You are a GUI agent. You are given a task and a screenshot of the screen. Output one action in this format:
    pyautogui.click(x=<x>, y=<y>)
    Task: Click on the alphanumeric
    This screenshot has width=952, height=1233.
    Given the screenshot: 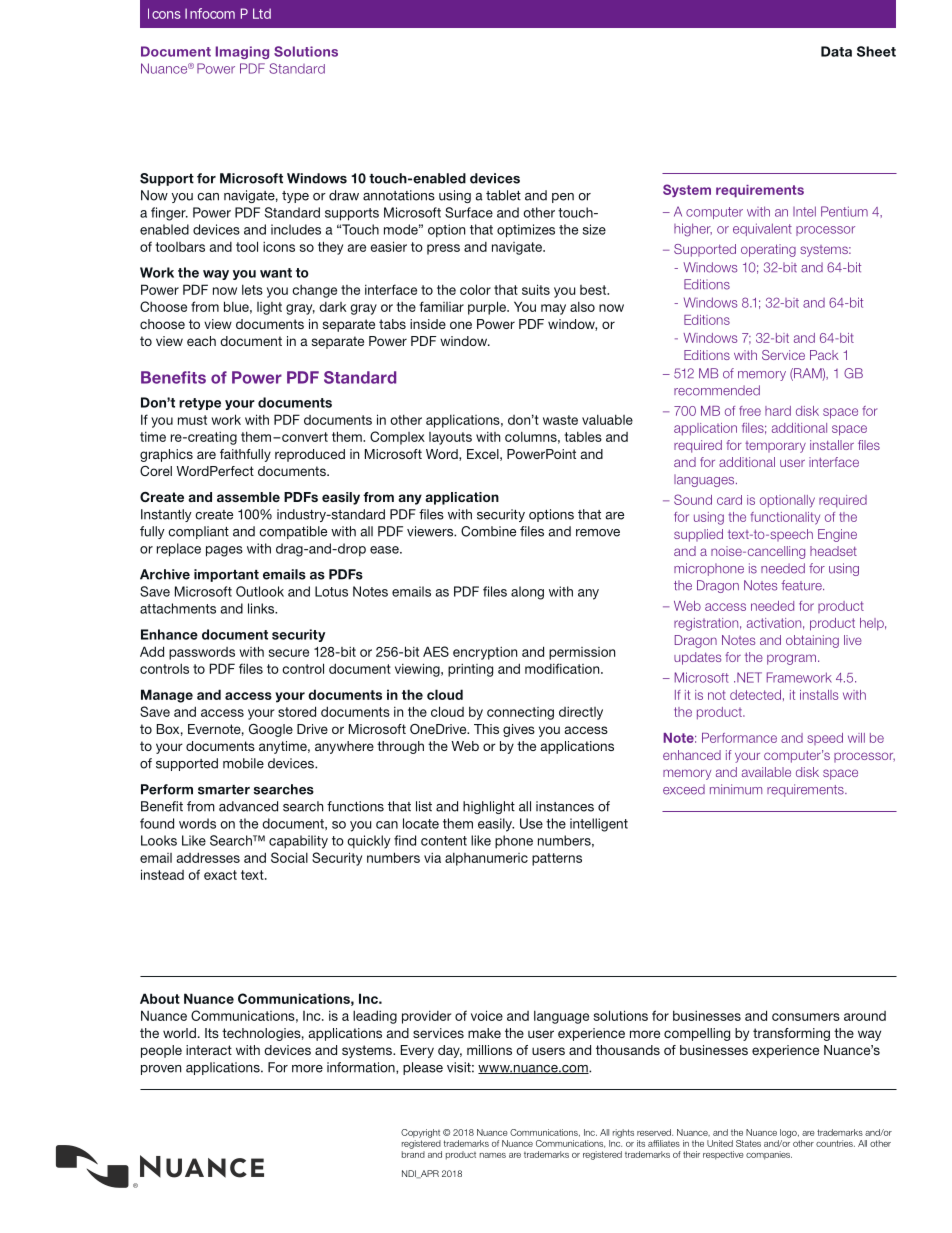 What is the action you would take?
    pyautogui.click(x=486, y=859)
